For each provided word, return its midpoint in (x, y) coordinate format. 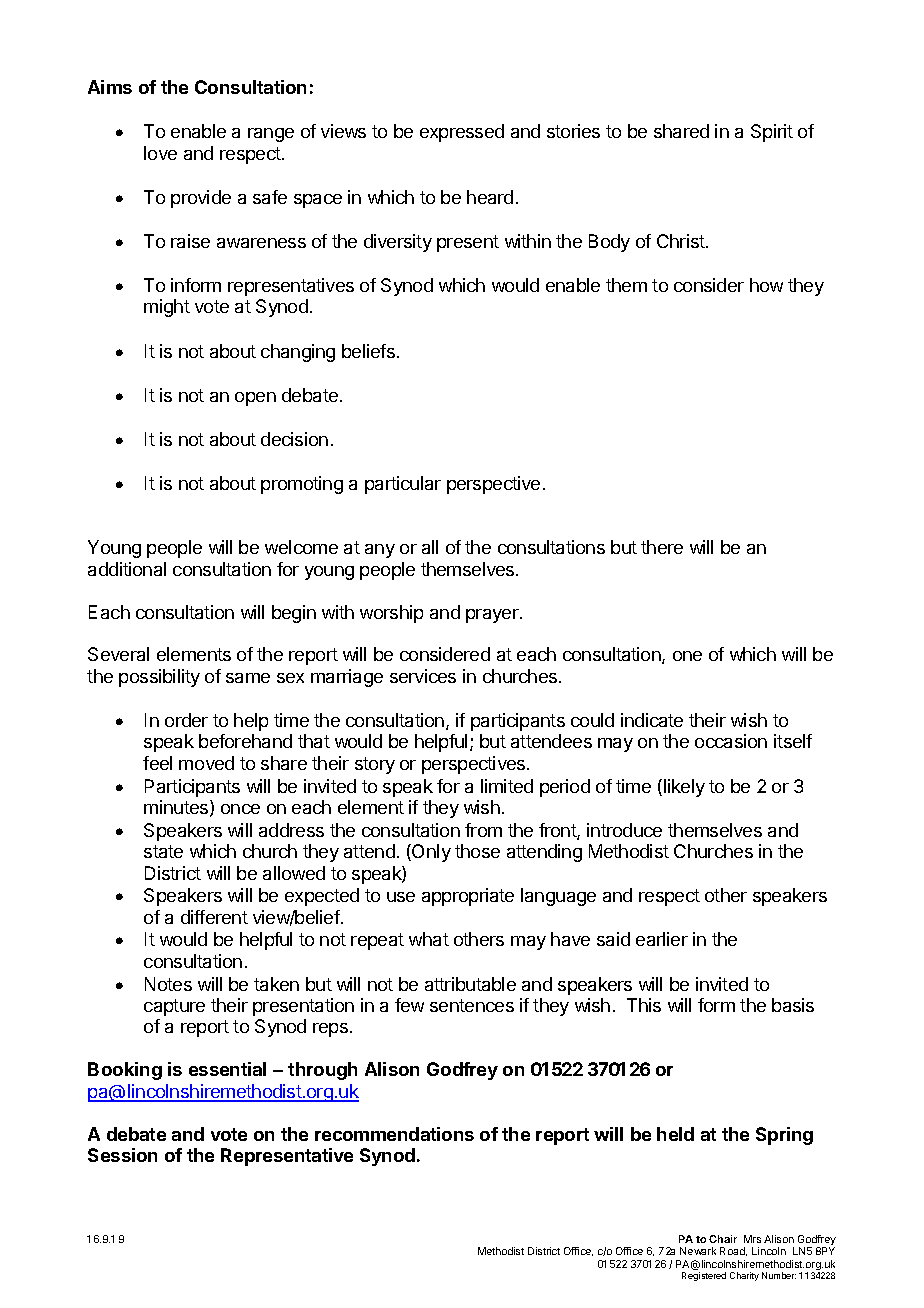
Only (430, 853)
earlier (662, 939)
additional (127, 569)
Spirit (772, 133)
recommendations (394, 1134)
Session (122, 1155)
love (160, 153)
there (662, 547)
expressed (462, 133)
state (163, 851)
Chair (723, 1239)
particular (403, 485)
